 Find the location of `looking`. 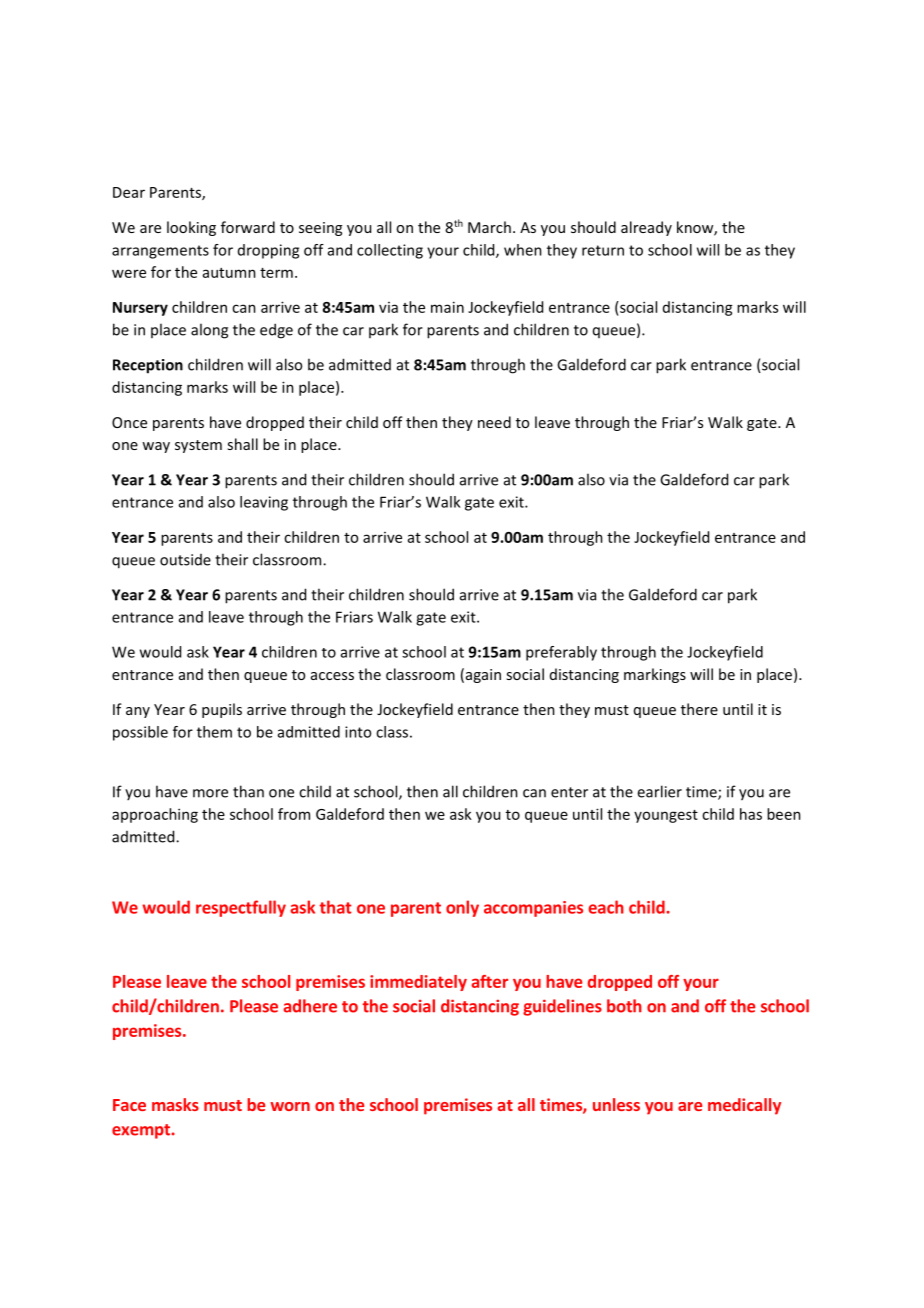

looking is located at coordinates (191, 228).
